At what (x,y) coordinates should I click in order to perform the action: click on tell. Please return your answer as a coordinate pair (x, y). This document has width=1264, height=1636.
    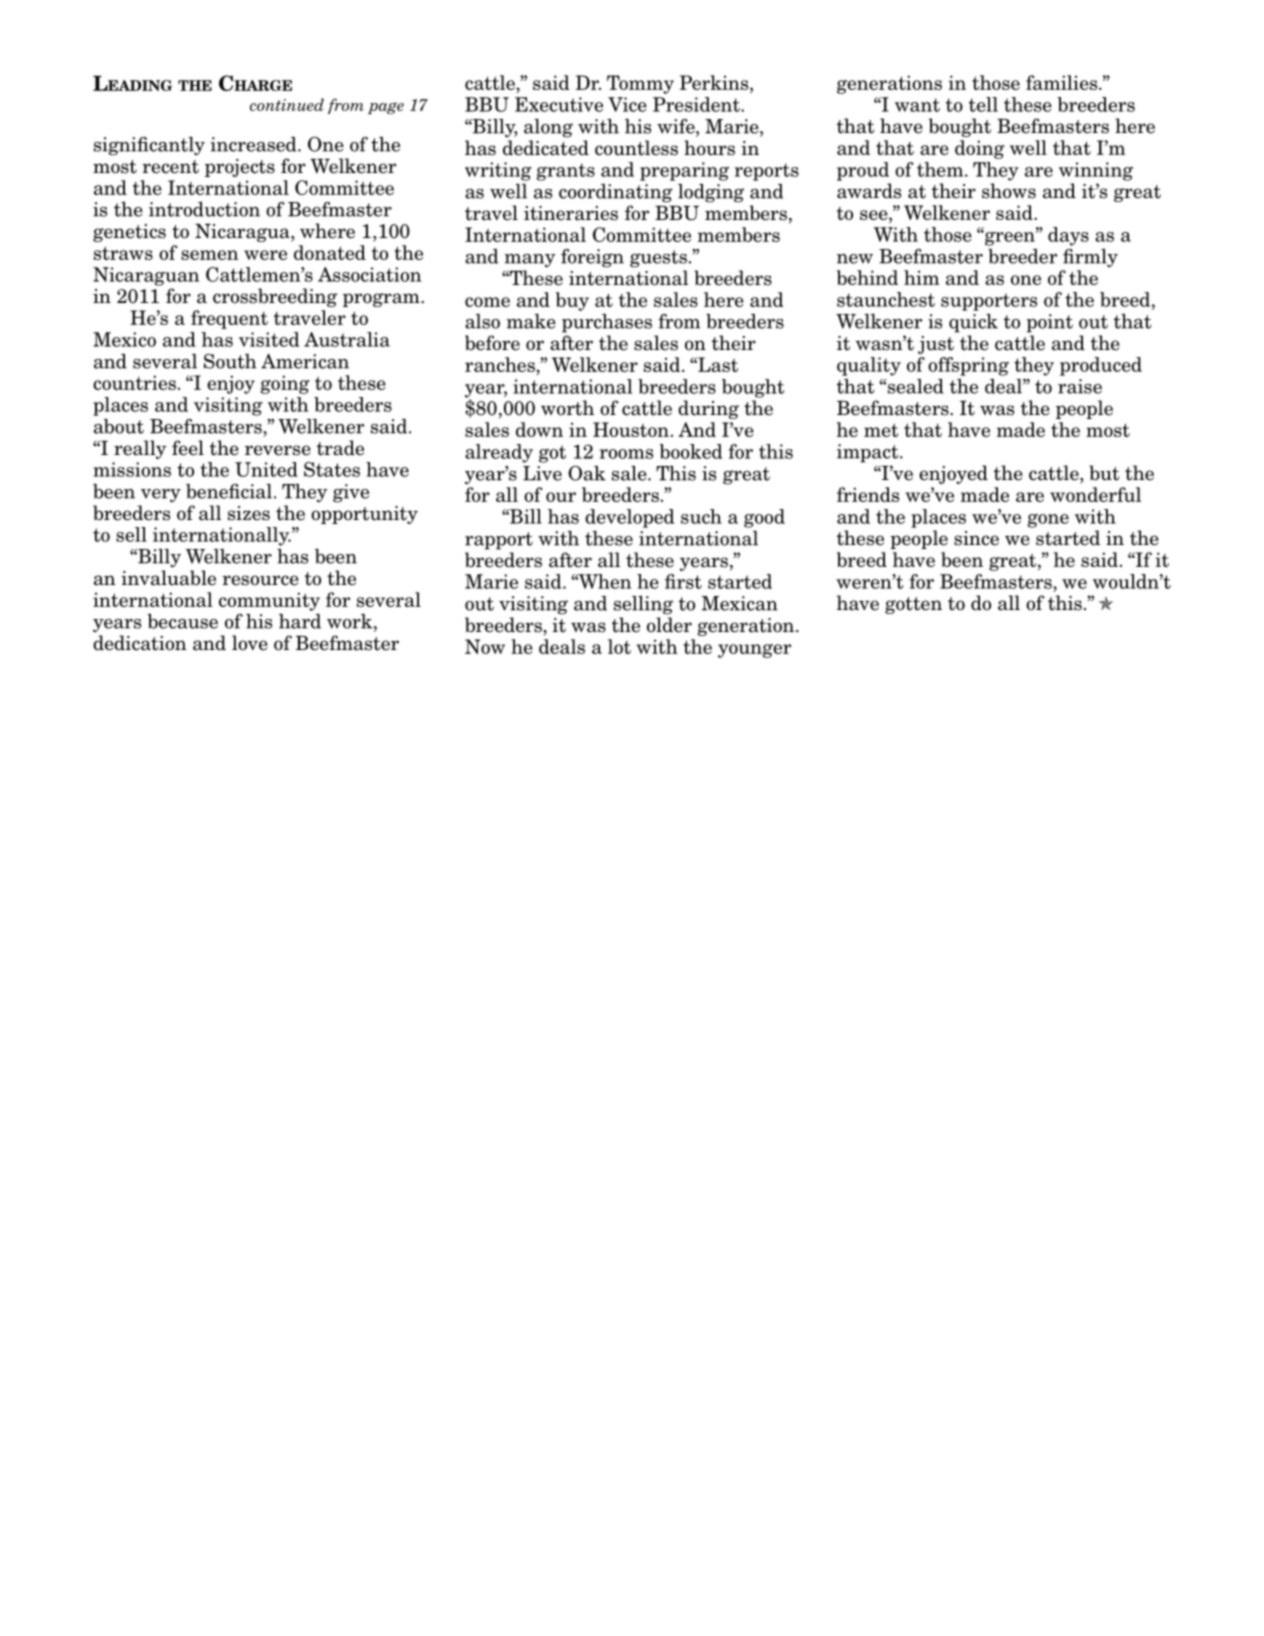
    Looking at the image, I should click on (983, 104).
